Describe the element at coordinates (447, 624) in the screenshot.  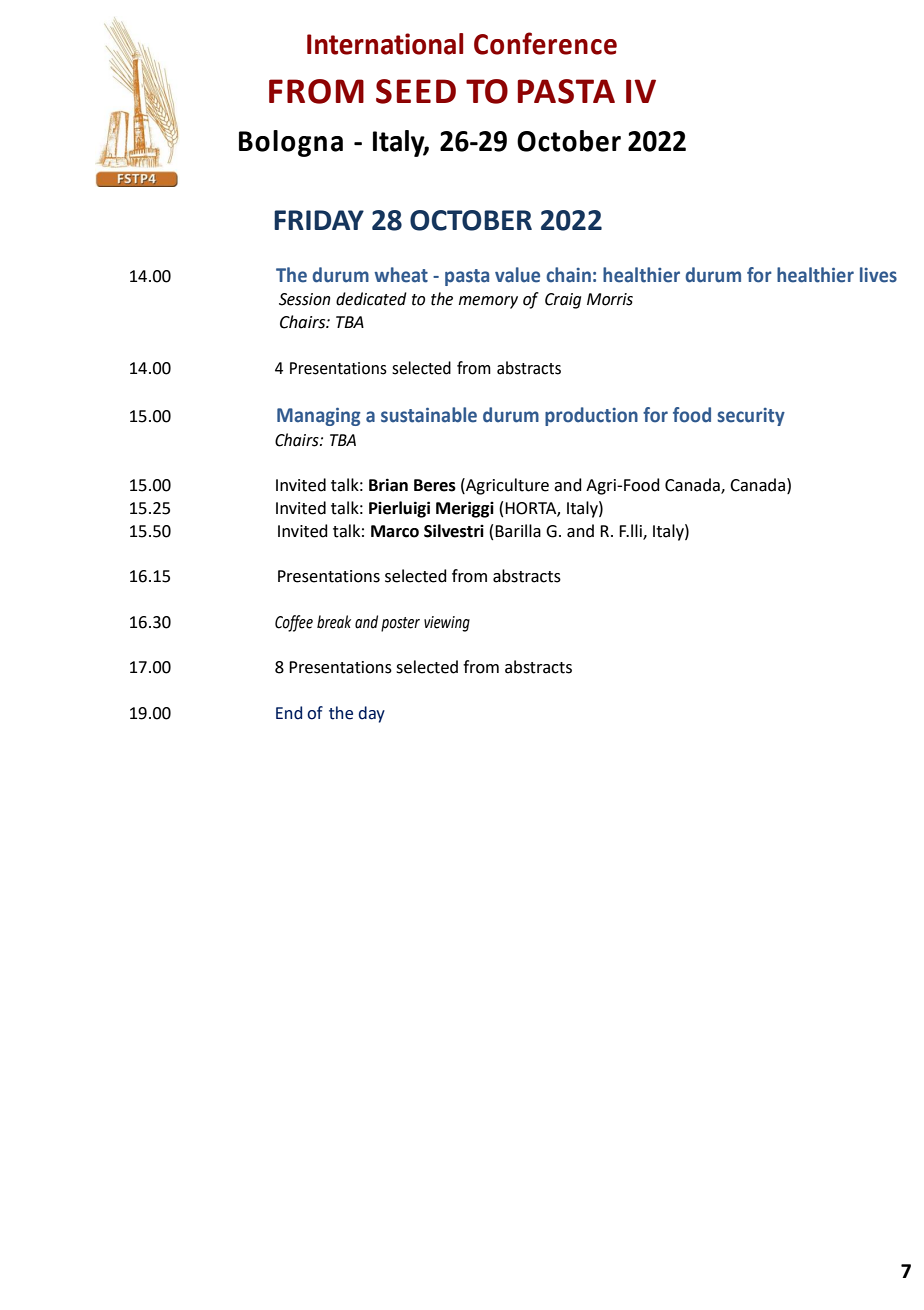
I see `viewing` at that location.
